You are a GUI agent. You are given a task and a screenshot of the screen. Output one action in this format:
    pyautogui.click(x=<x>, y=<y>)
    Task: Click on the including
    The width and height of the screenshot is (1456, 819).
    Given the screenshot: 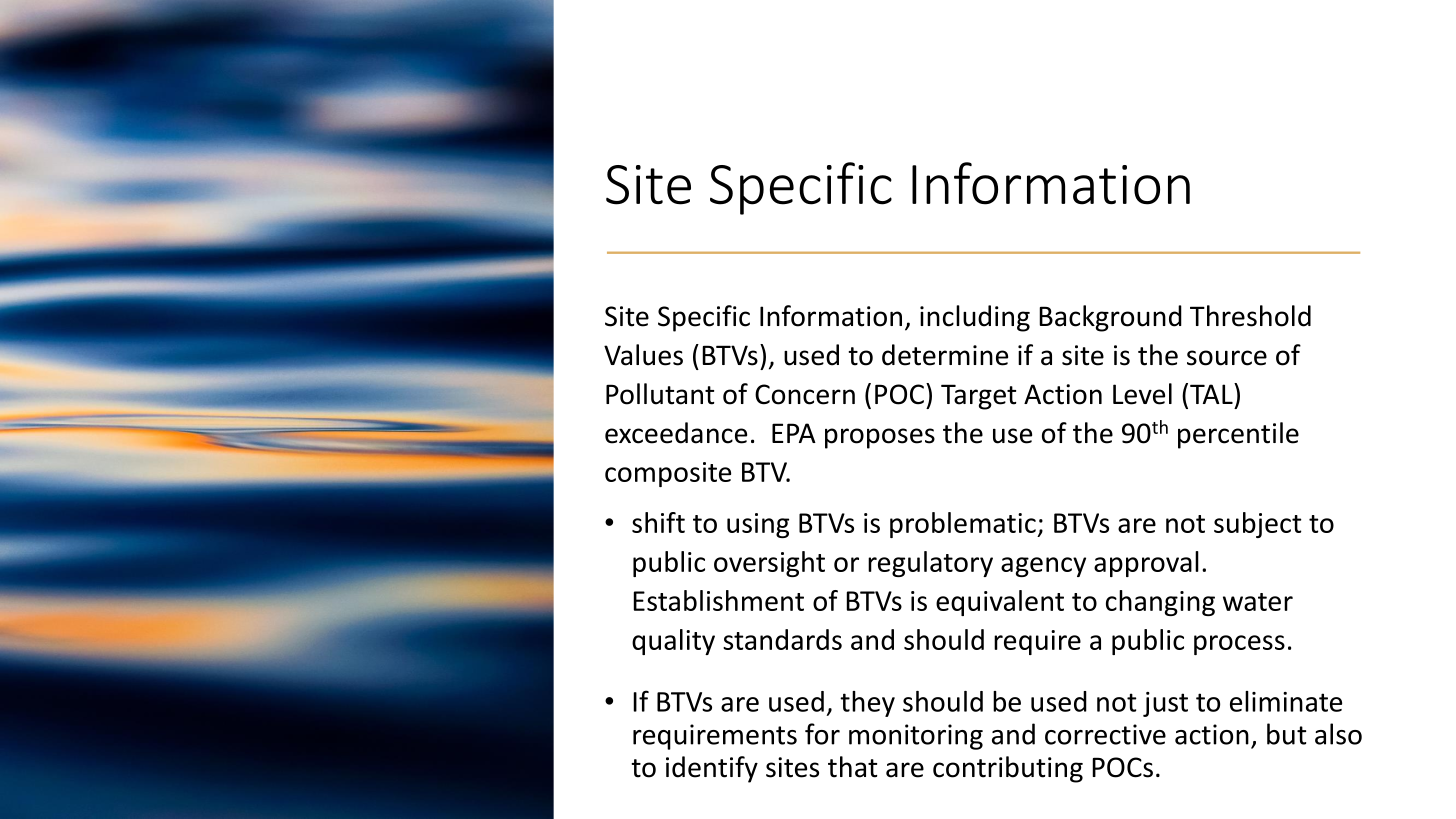 What is the action you would take?
    pyautogui.click(x=975, y=318)
